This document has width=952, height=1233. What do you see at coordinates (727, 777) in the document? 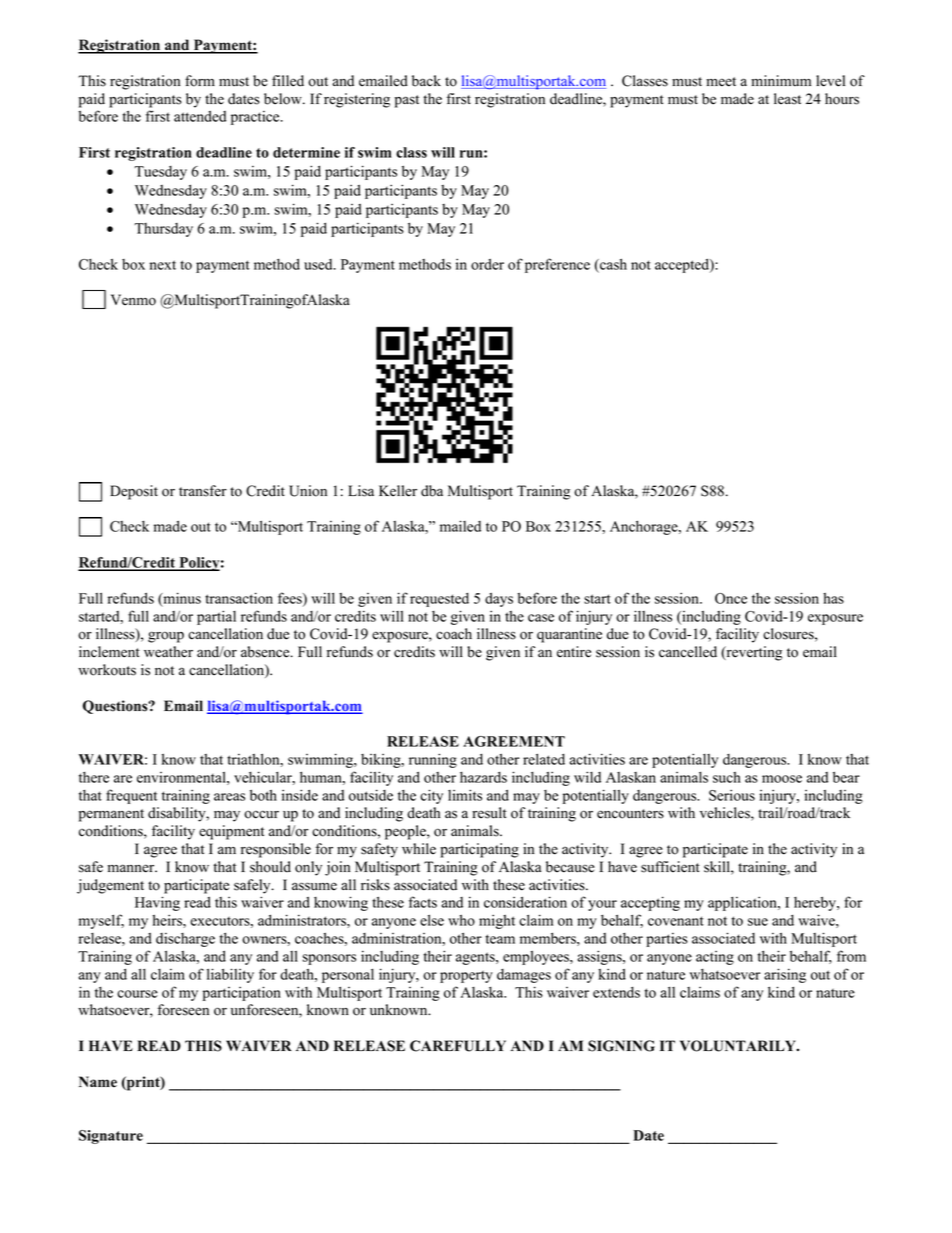
I see `such` at bounding box center [727, 777].
